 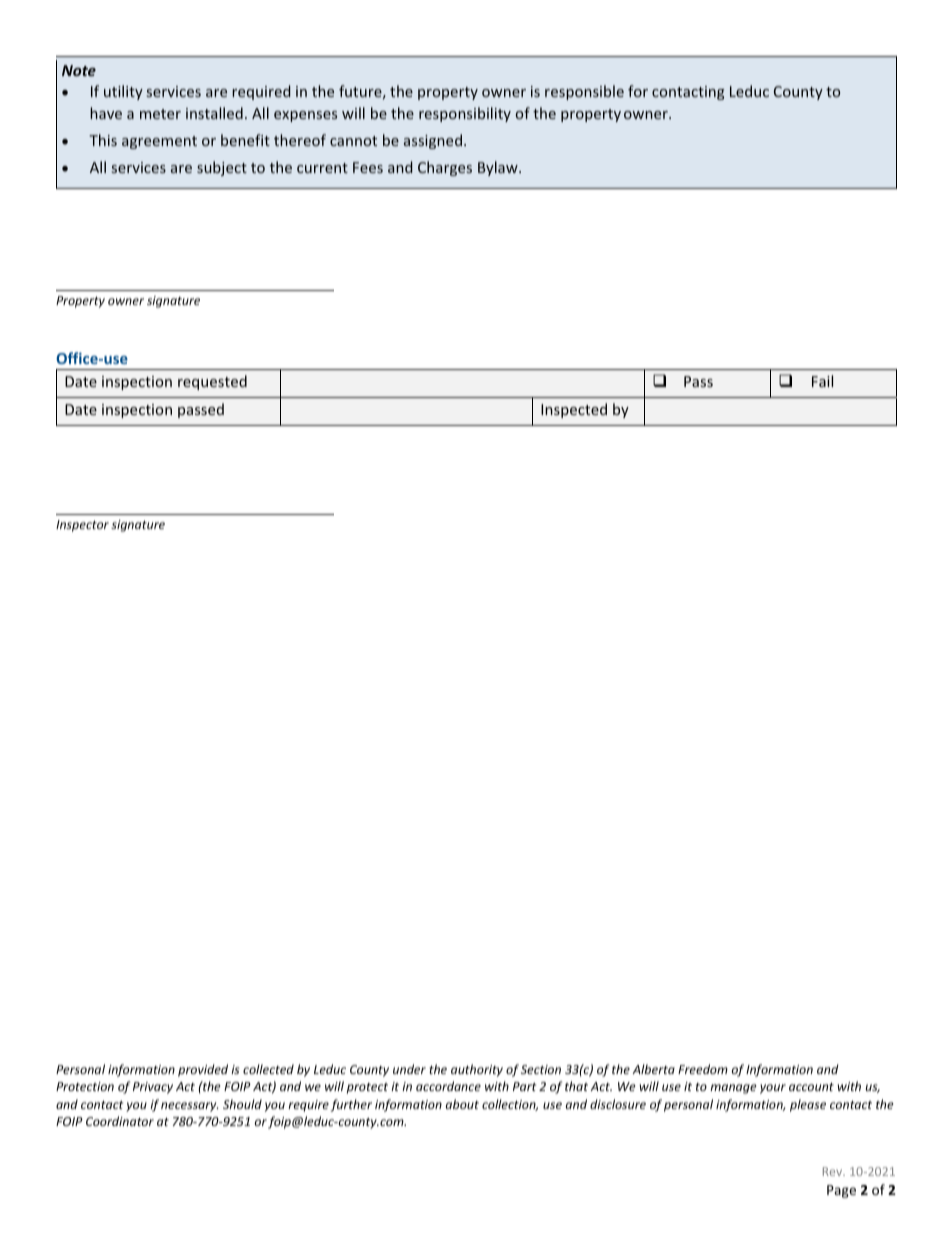 I want to click on meter, so click(x=160, y=114).
